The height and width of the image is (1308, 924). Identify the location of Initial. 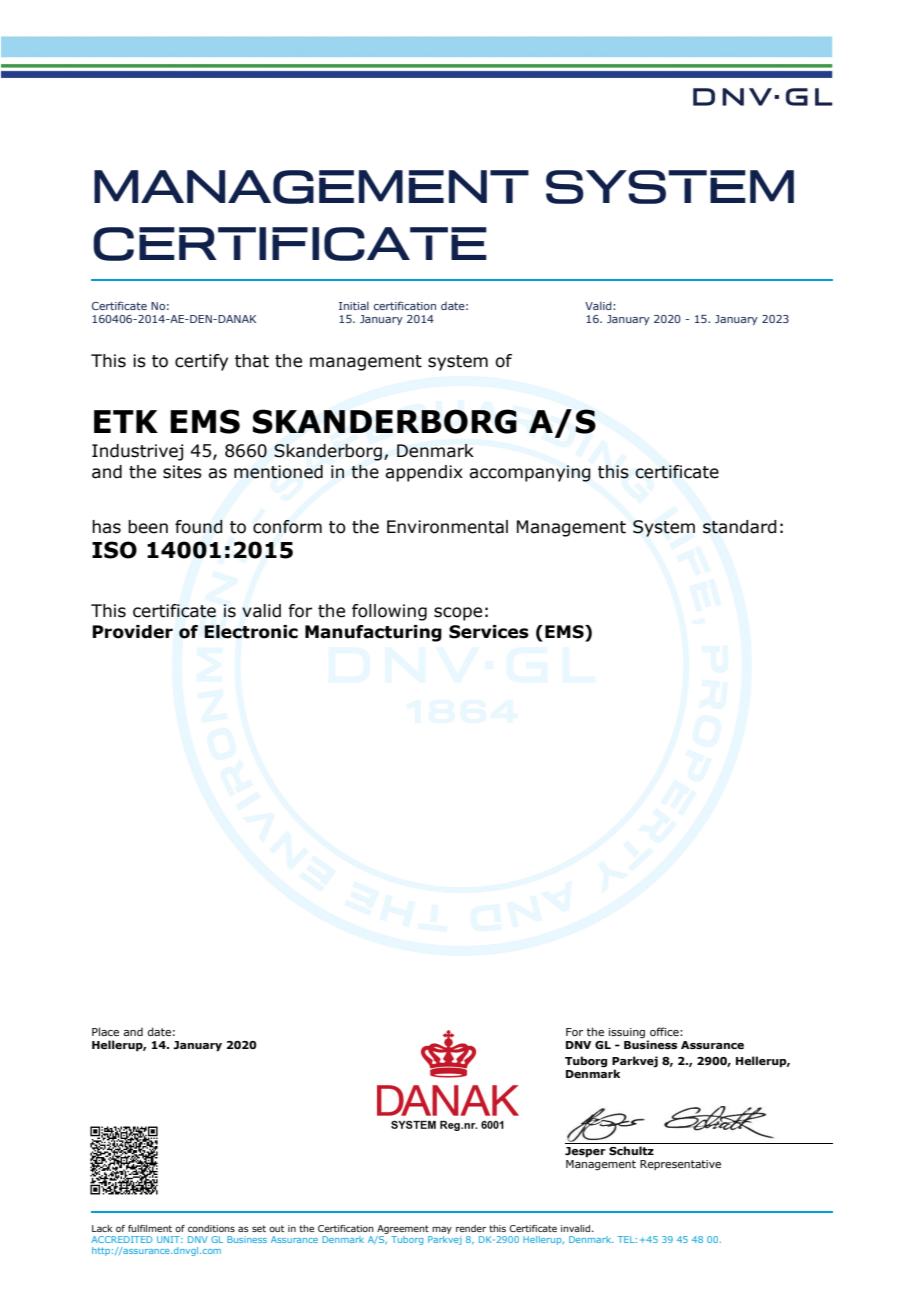
(354, 305).
